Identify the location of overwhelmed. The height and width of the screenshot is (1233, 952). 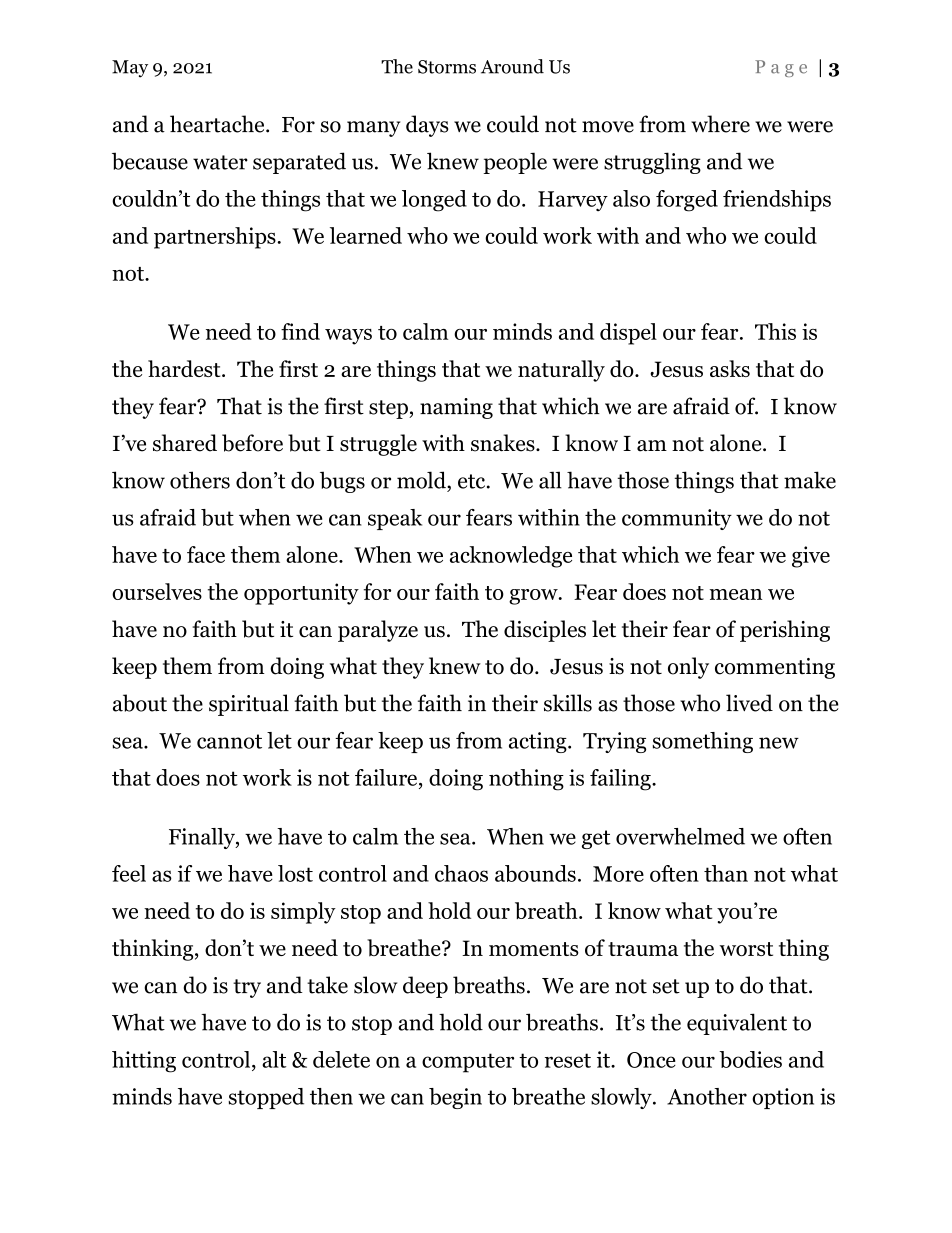
(680, 836).
